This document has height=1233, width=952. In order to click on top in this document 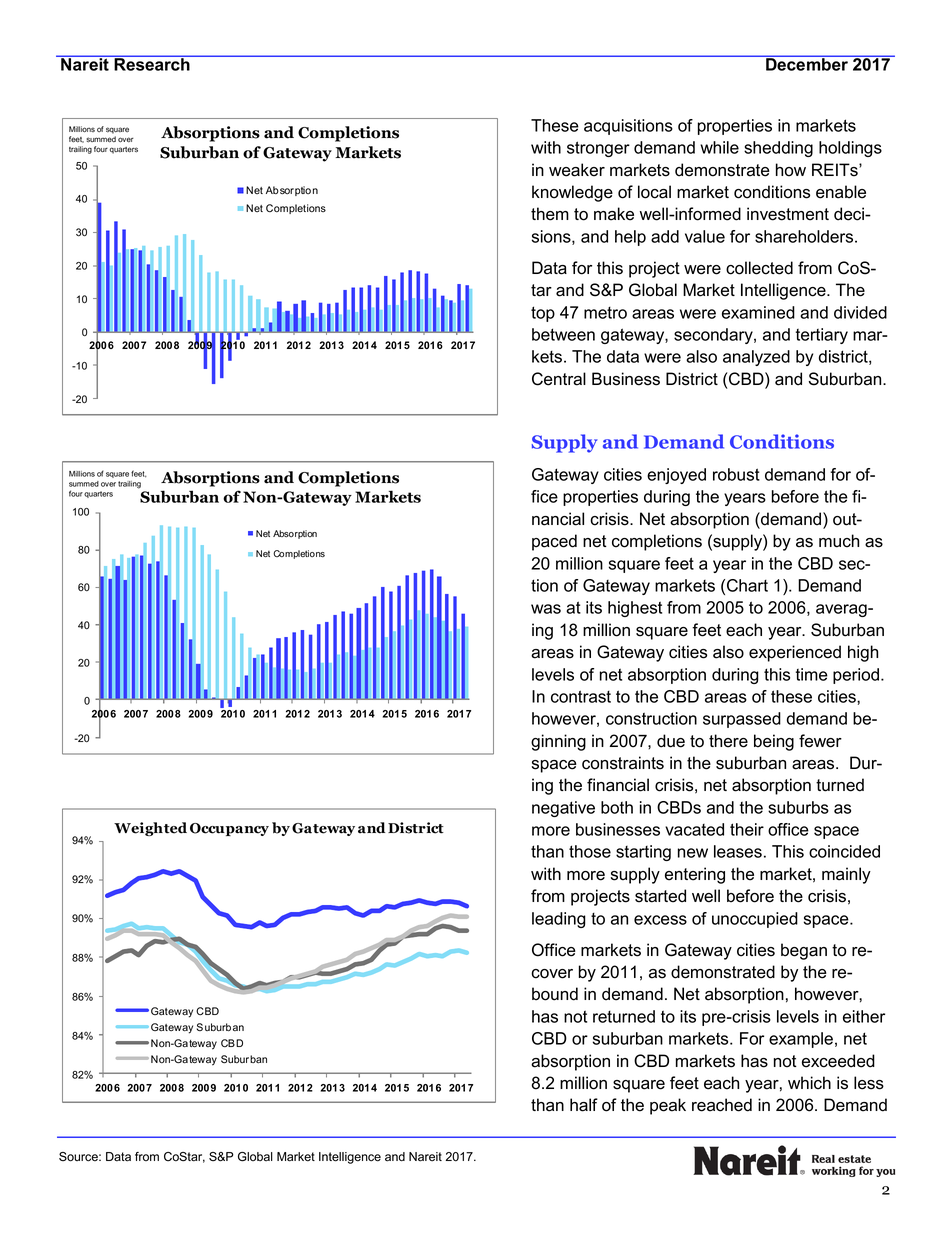, I will do `click(543, 314)`.
